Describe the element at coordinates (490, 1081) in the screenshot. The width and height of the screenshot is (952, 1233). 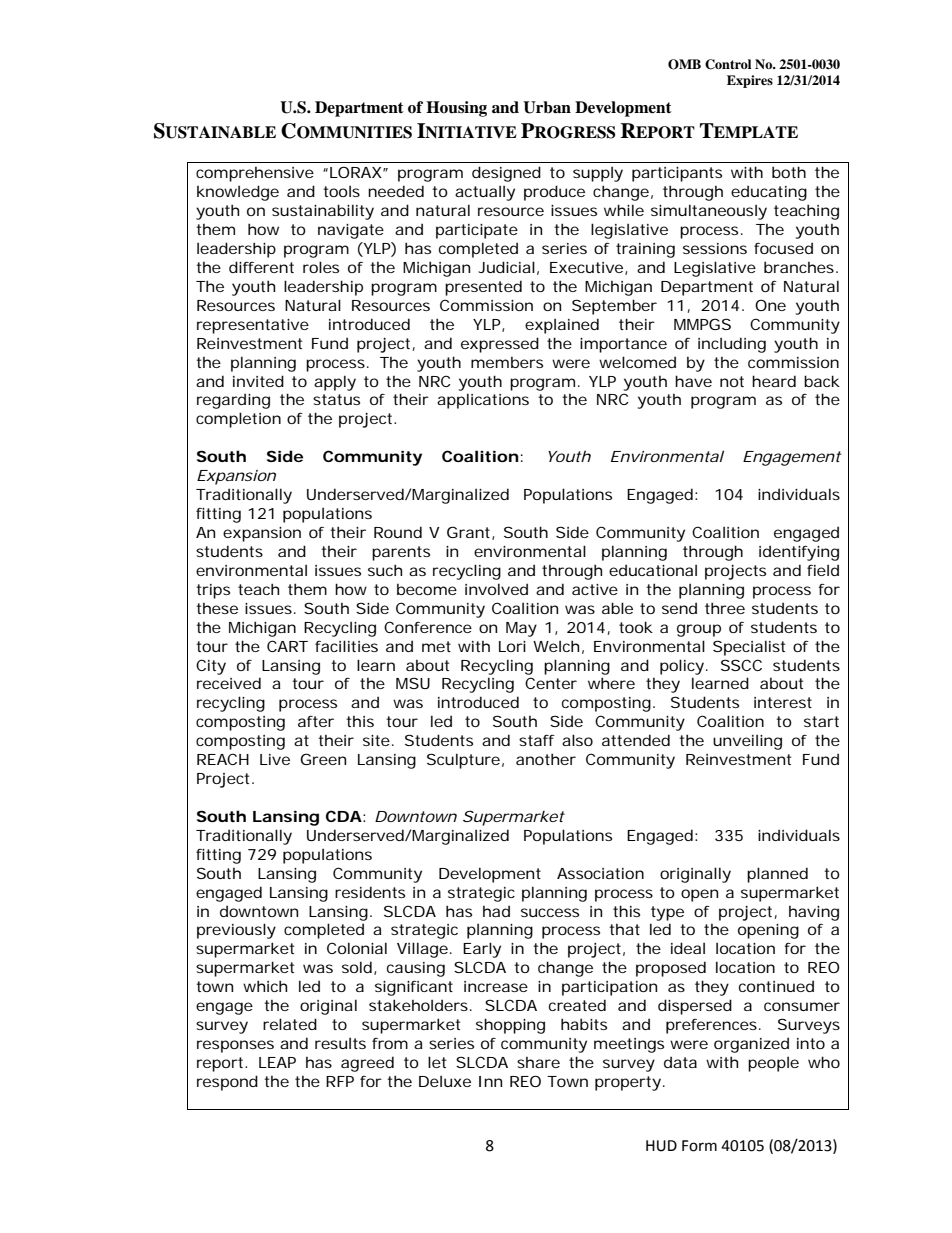
I see `Inn` at that location.
